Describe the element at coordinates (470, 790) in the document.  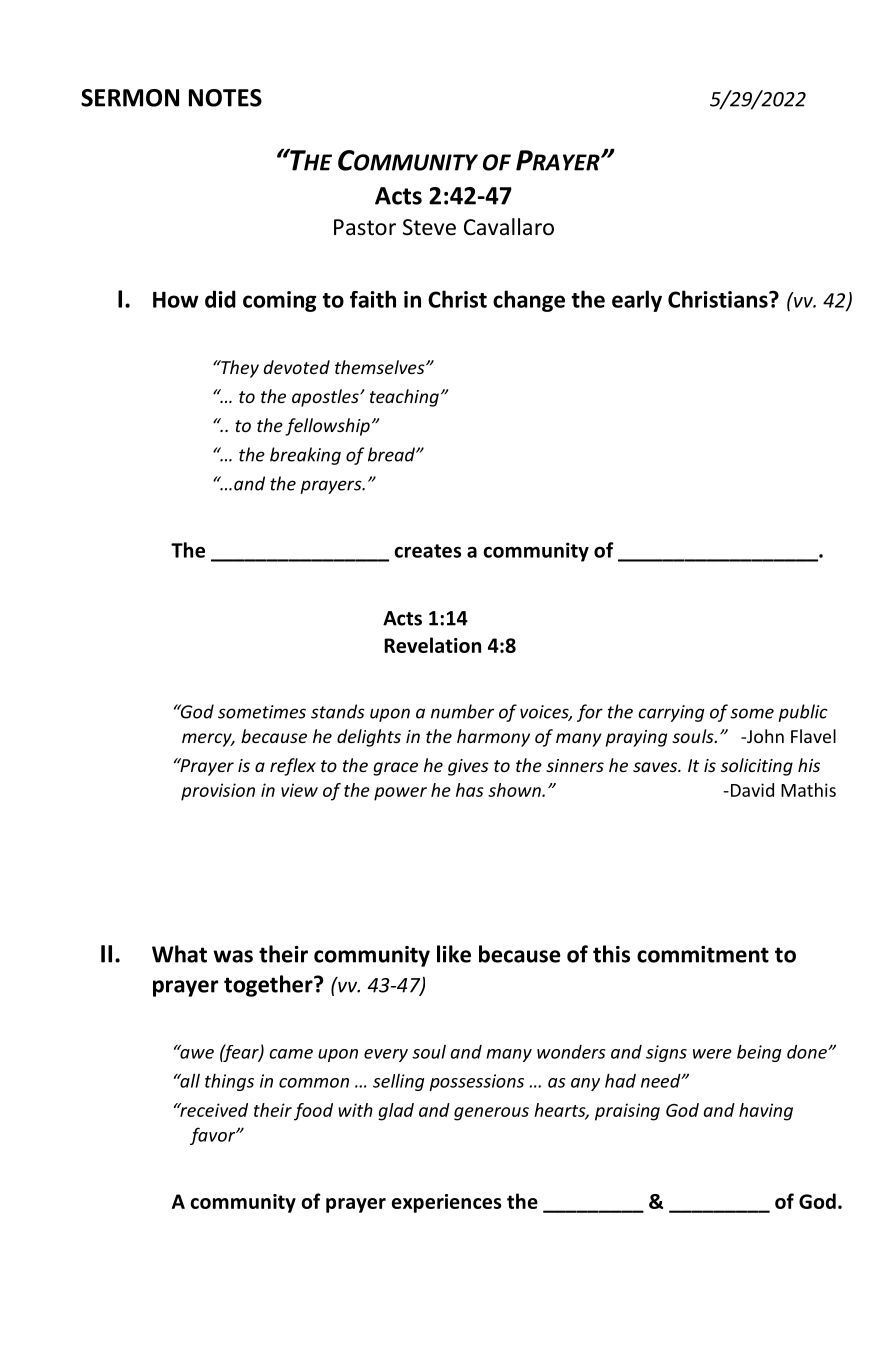
I see `has` at that location.
